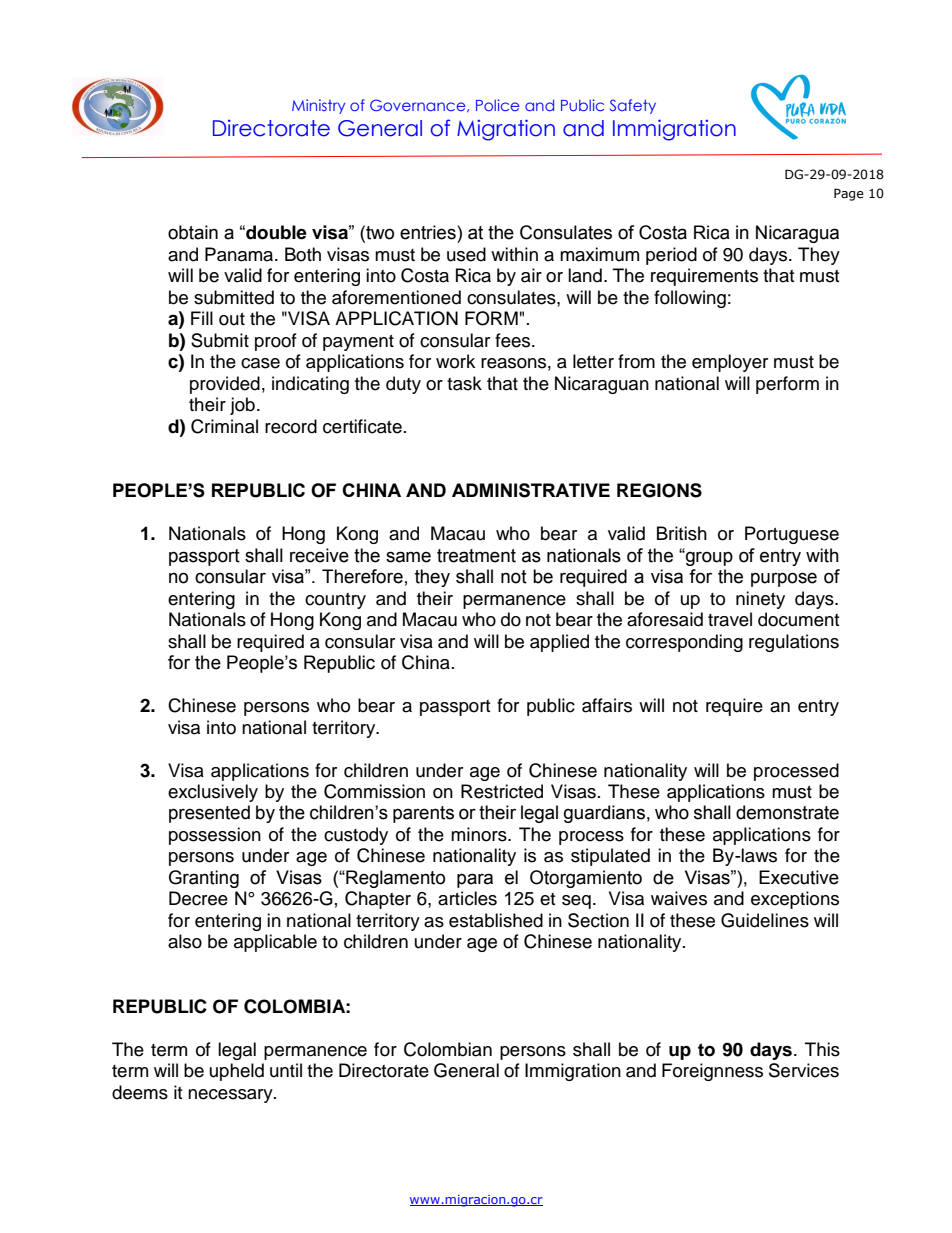  Describe the element at coordinates (531, 490) in the image. I see `ADMINISTRATIVE` at that location.
